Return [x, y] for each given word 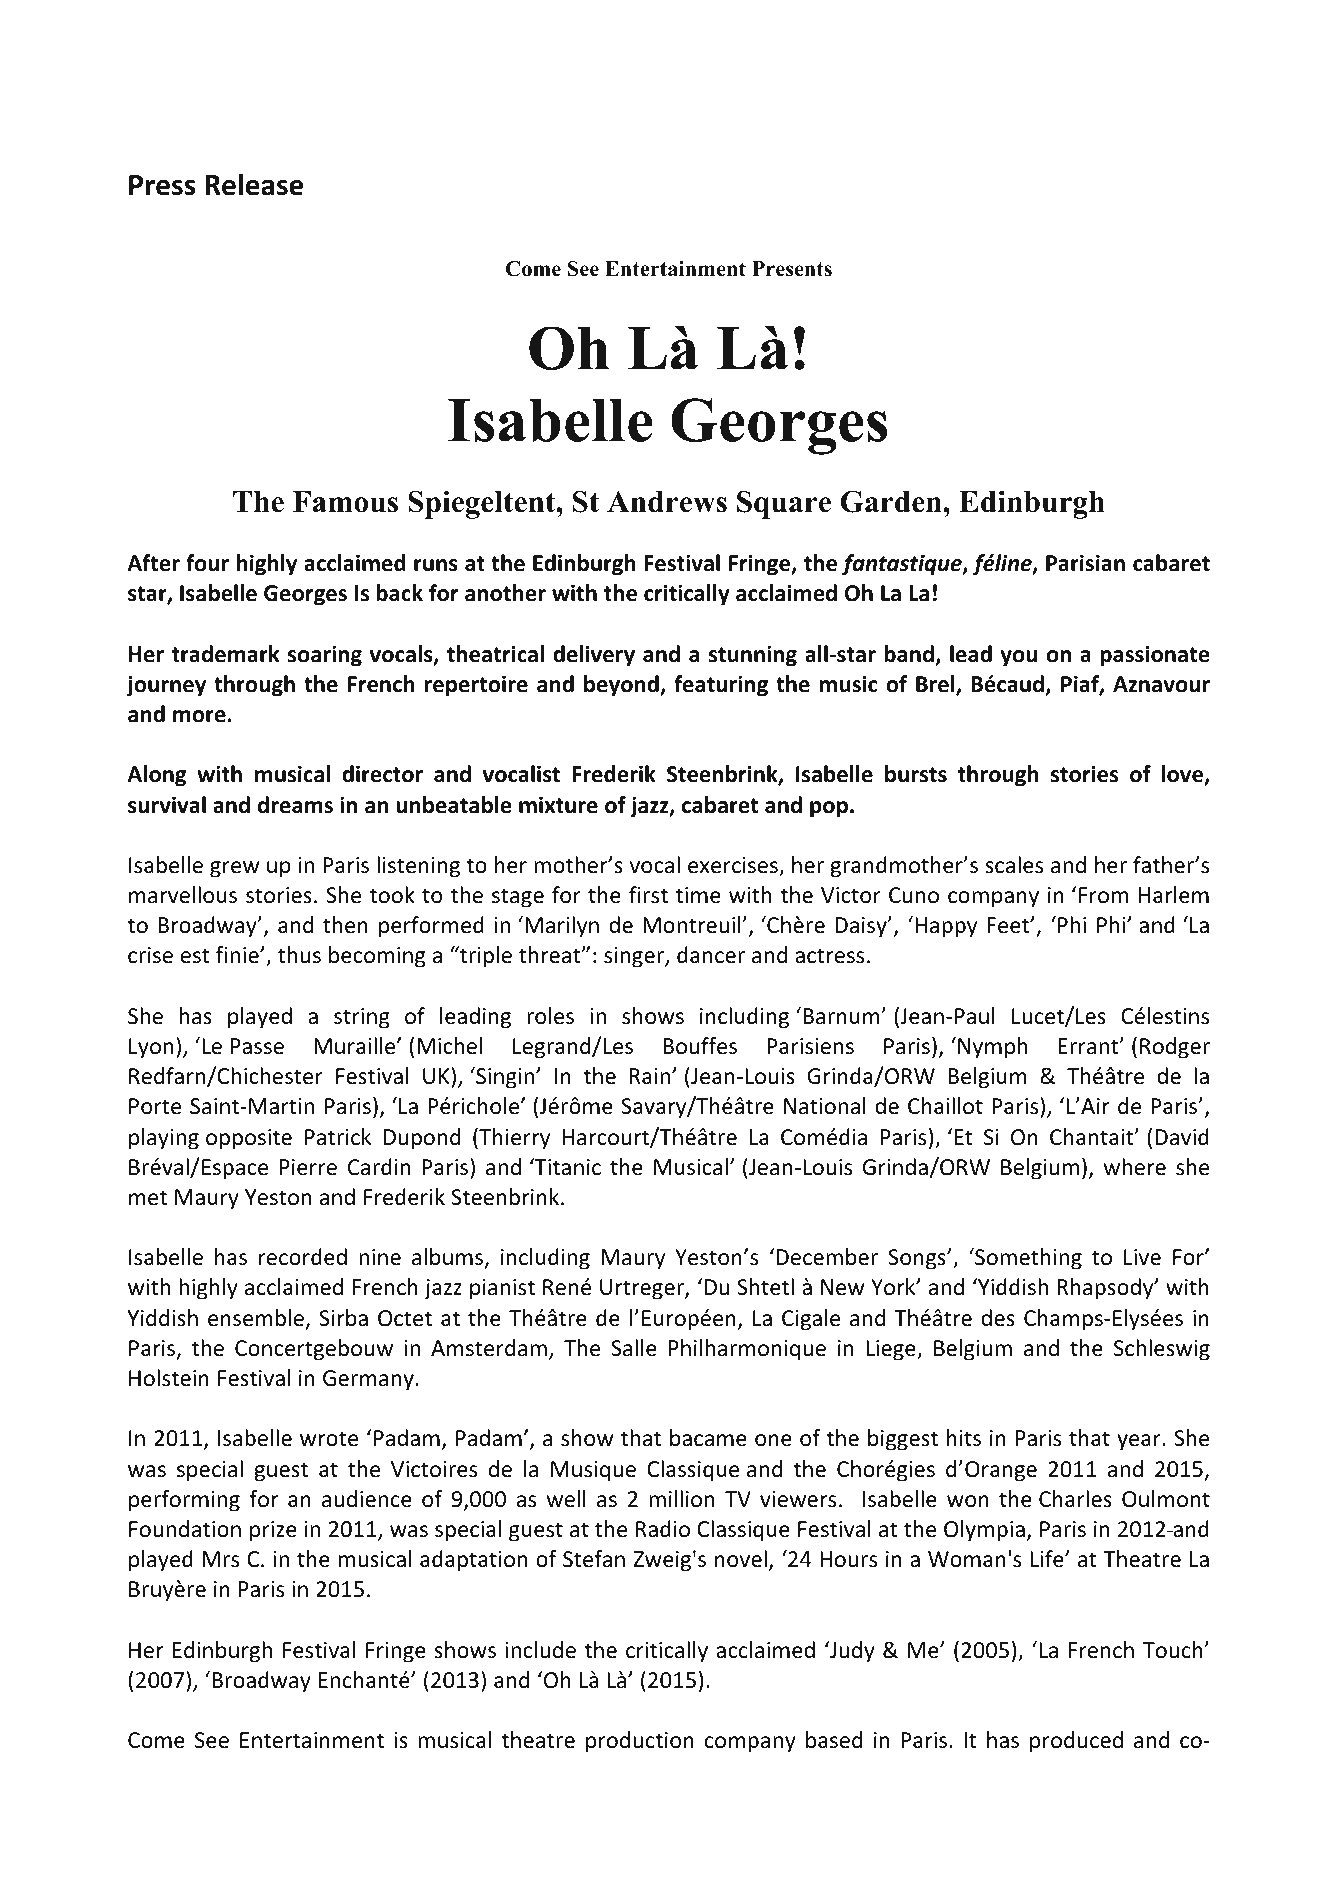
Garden [892, 501]
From [1103, 895]
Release [254, 184]
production [640, 1742]
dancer [711, 955]
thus [299, 955]
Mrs [221, 1559]
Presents [792, 269]
